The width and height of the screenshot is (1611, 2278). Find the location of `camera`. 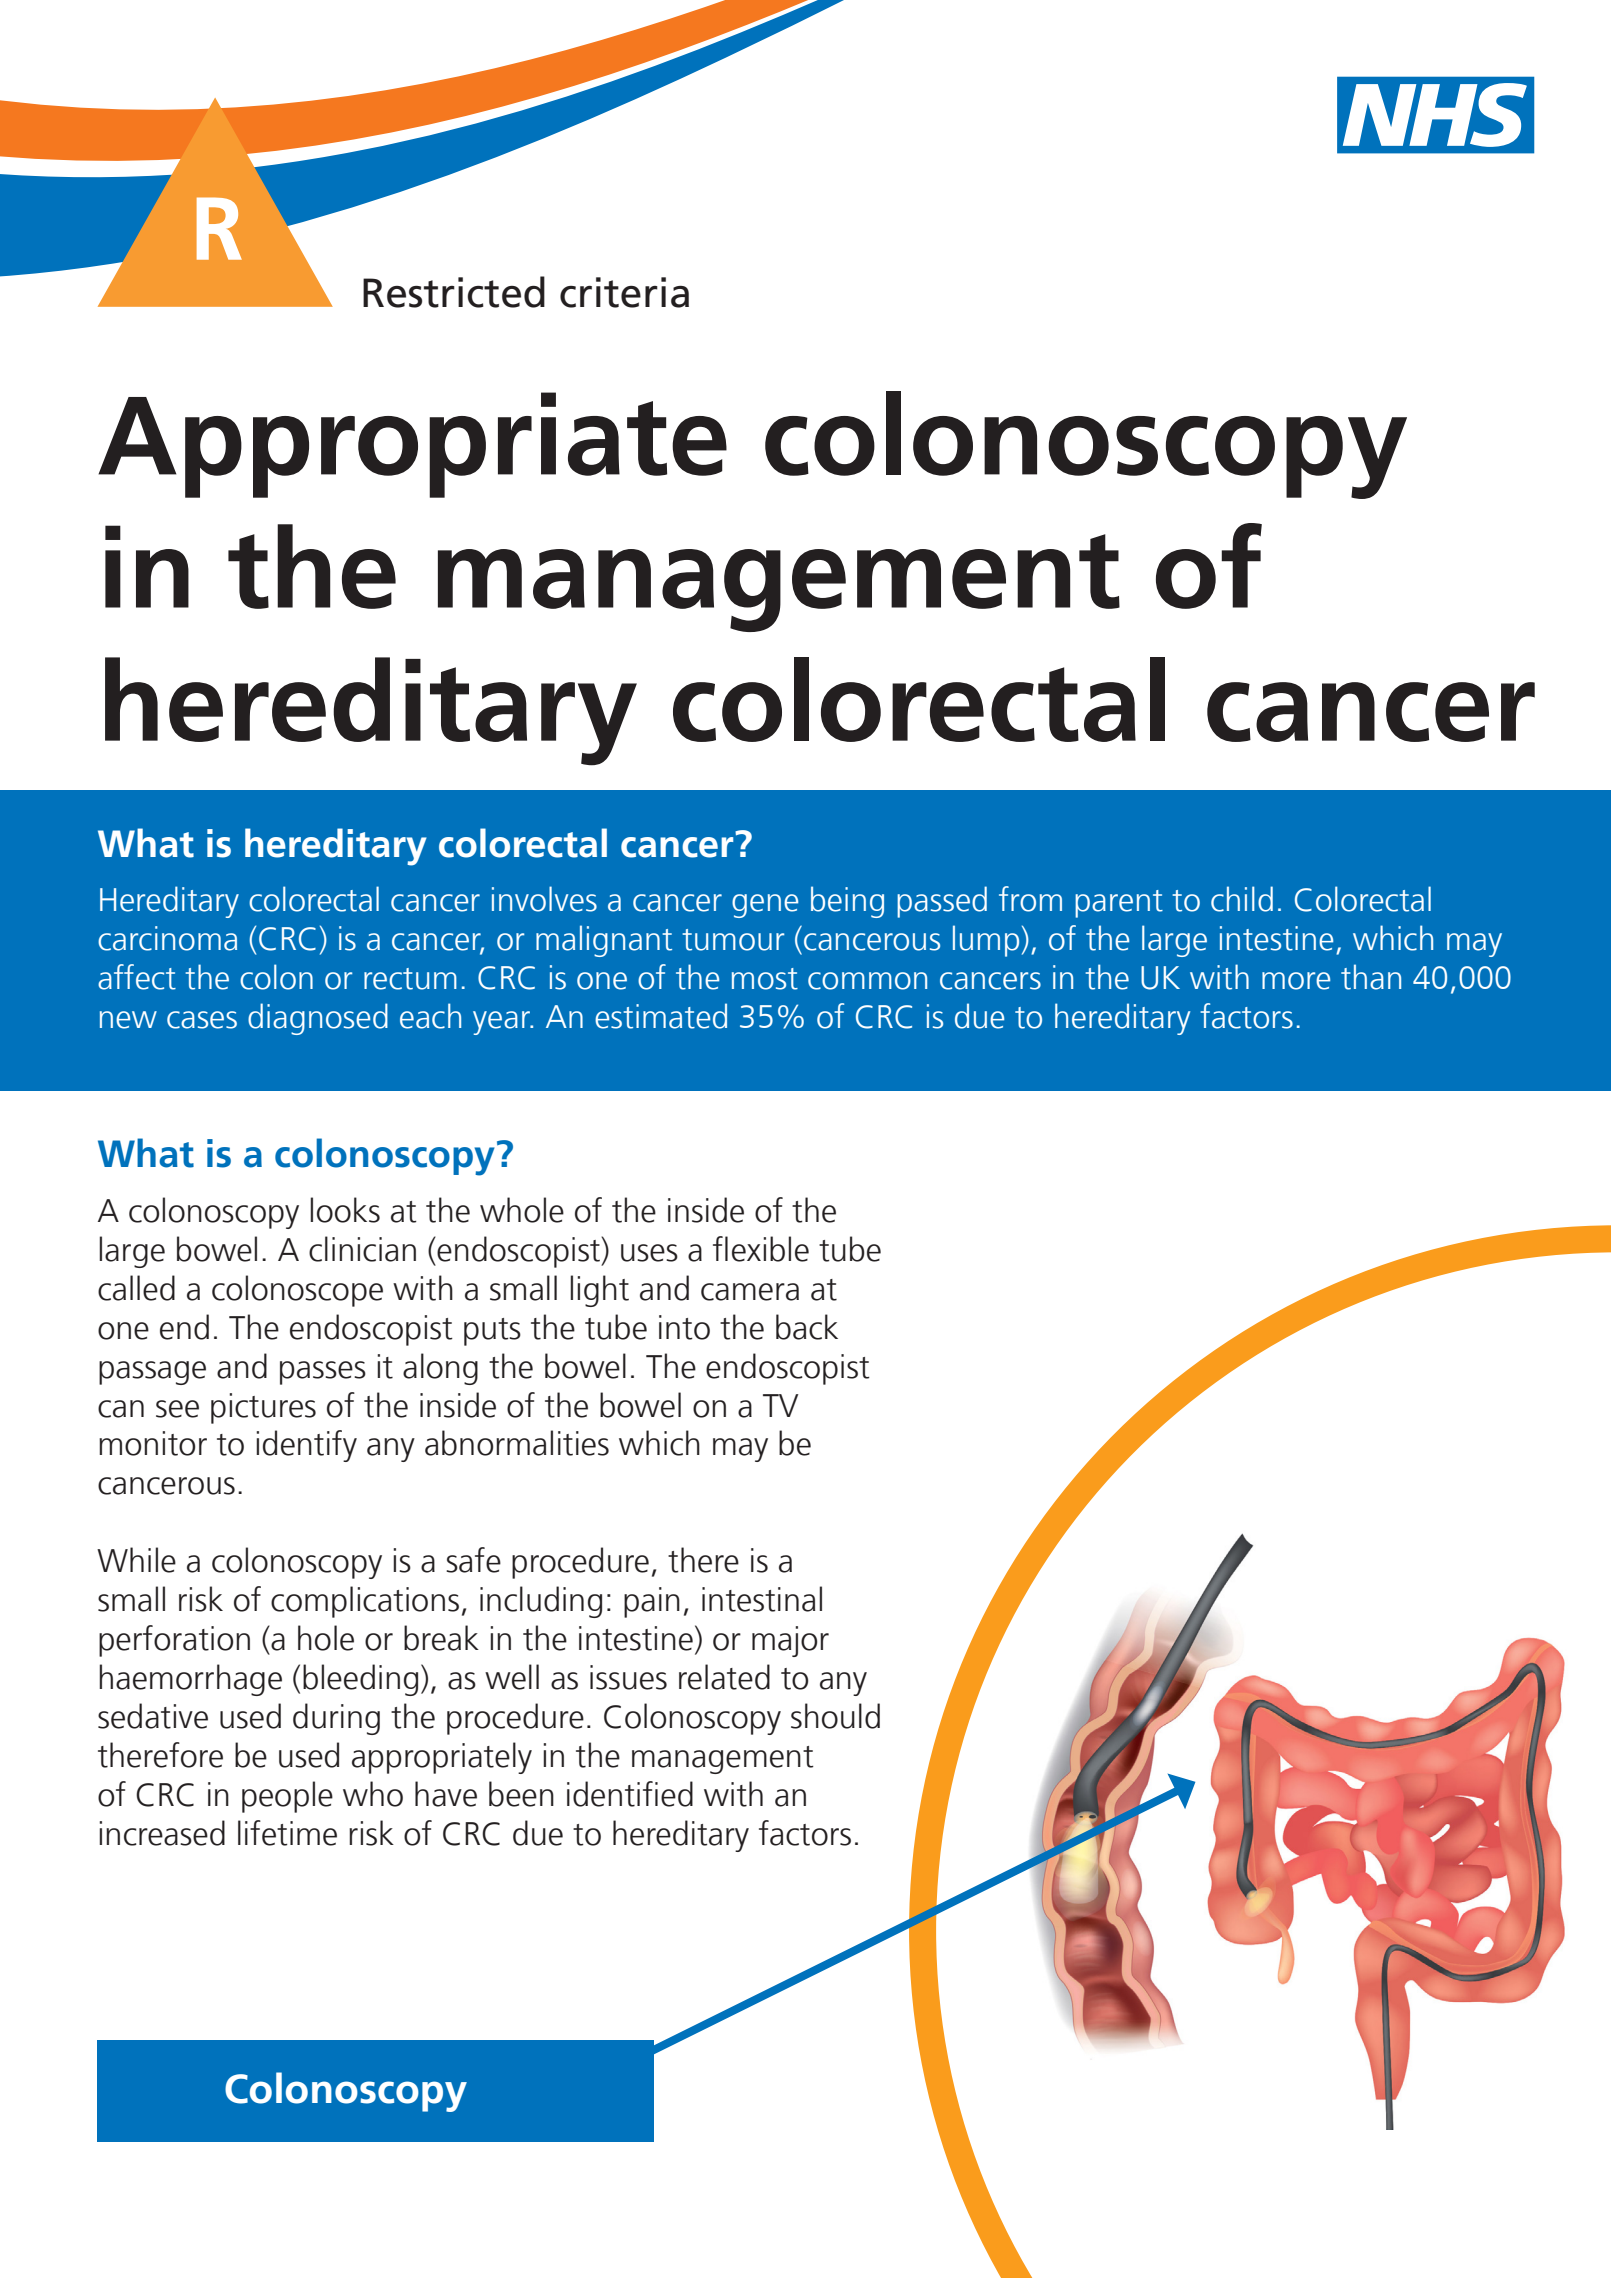

camera is located at coordinates (750, 1292).
